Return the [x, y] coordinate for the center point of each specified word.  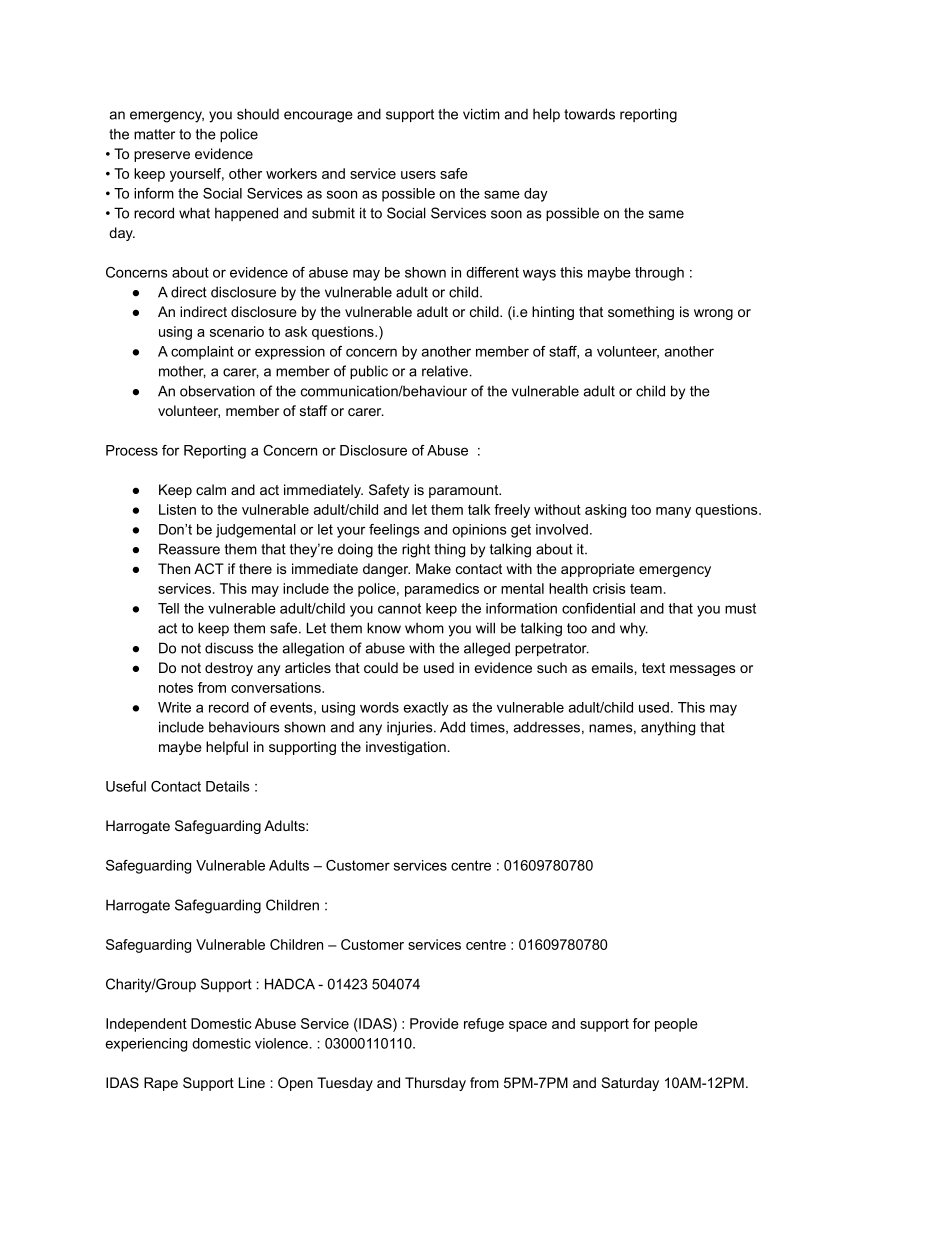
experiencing [146, 1045]
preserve [162, 156]
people [676, 1025]
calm [211, 489]
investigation [406, 748]
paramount [465, 491]
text [653, 668]
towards [589, 114]
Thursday [435, 1084]
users [418, 175]
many [673, 512]
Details [228, 786]
